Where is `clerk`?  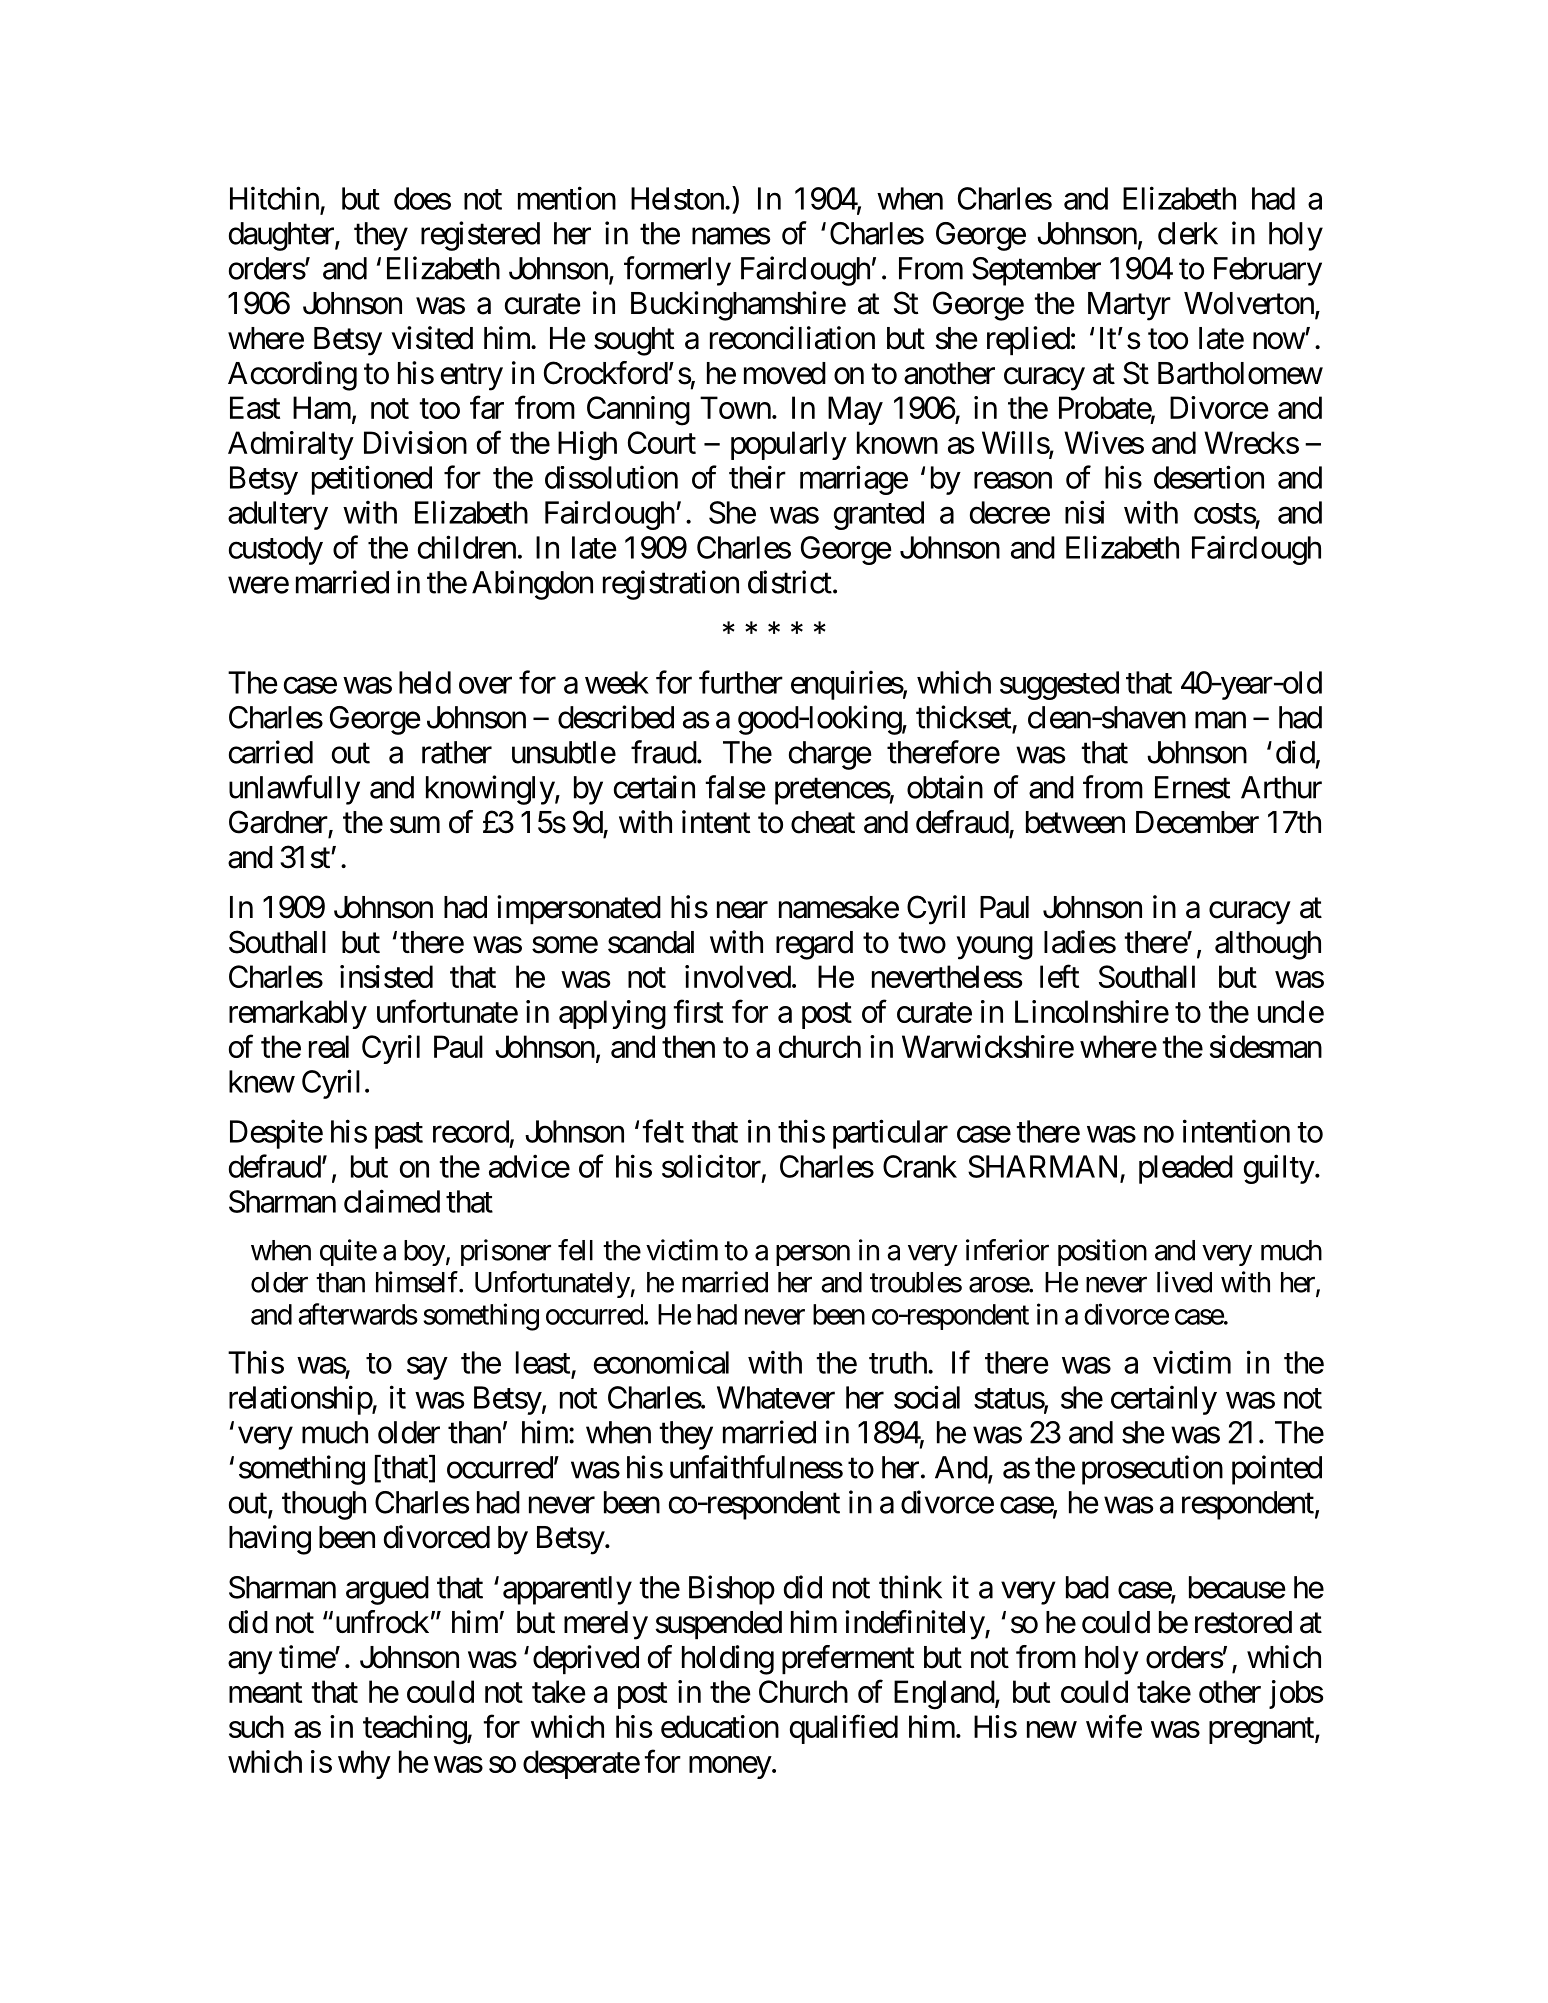
clerk is located at coordinates (1188, 233).
